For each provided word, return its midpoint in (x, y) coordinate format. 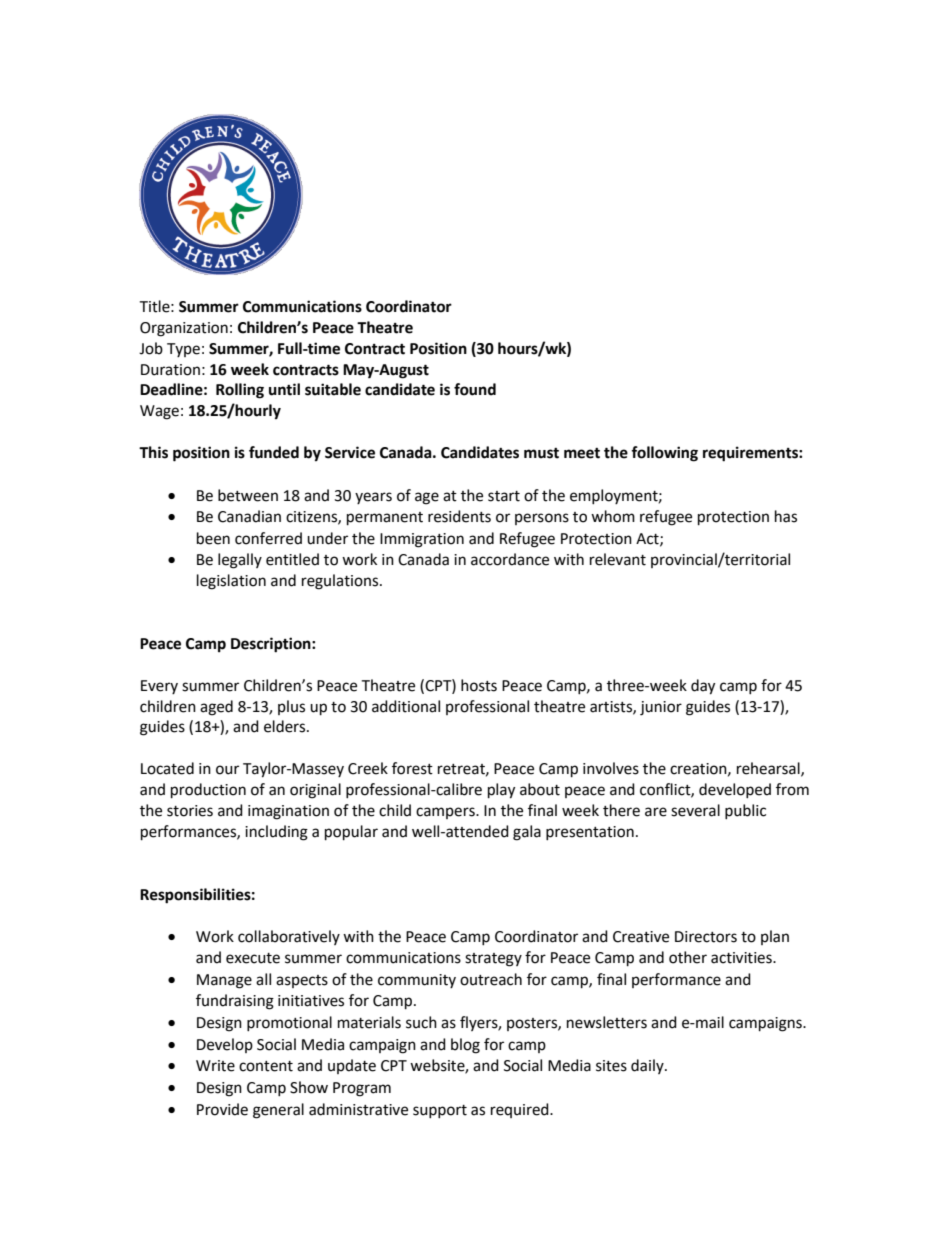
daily (648, 1066)
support (440, 1111)
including (276, 833)
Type (183, 350)
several (695, 810)
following (664, 454)
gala (527, 833)
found (475, 389)
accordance (510, 559)
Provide (222, 1109)
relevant (618, 559)
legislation (231, 582)
